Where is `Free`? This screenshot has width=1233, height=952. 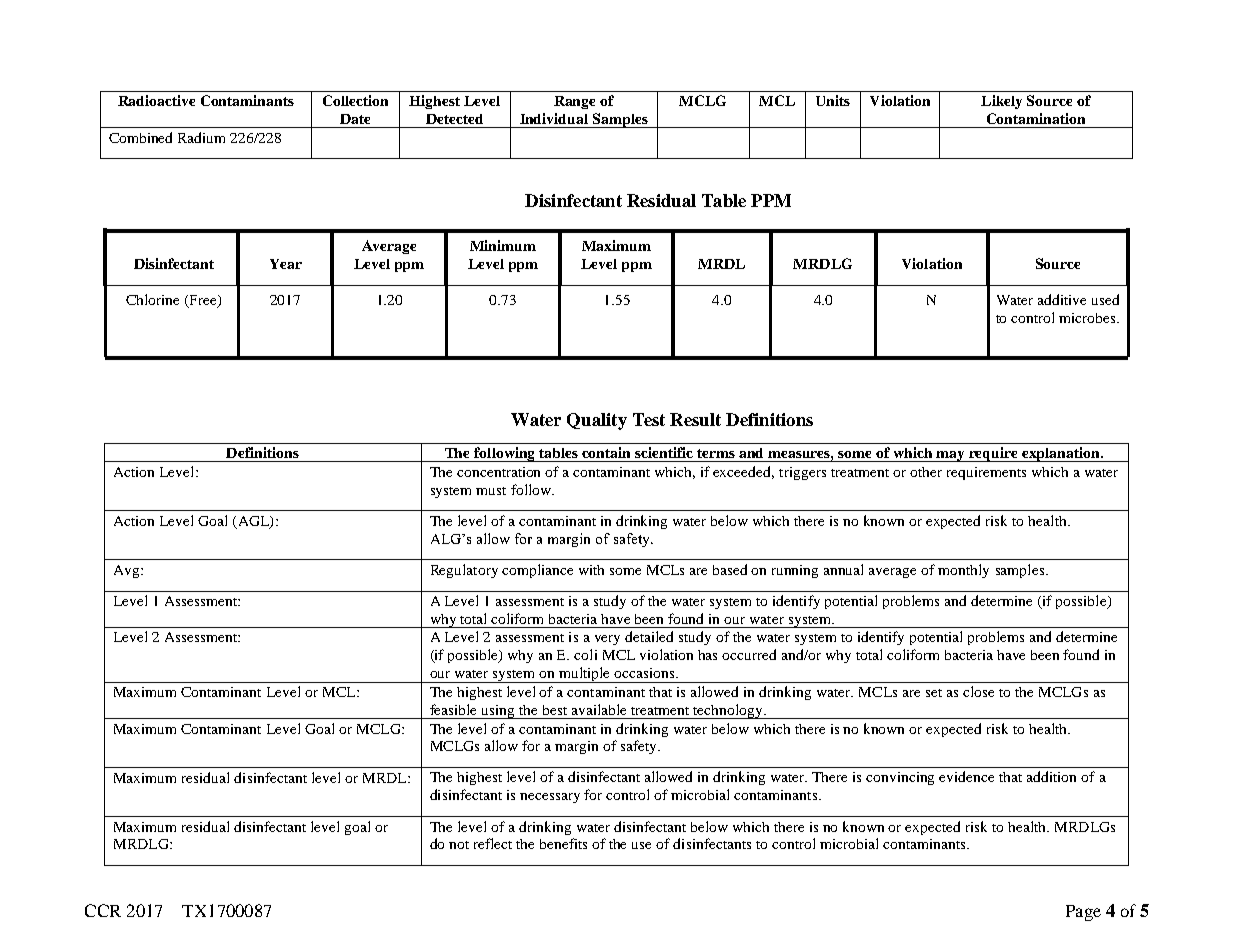 Free is located at coordinates (203, 301).
